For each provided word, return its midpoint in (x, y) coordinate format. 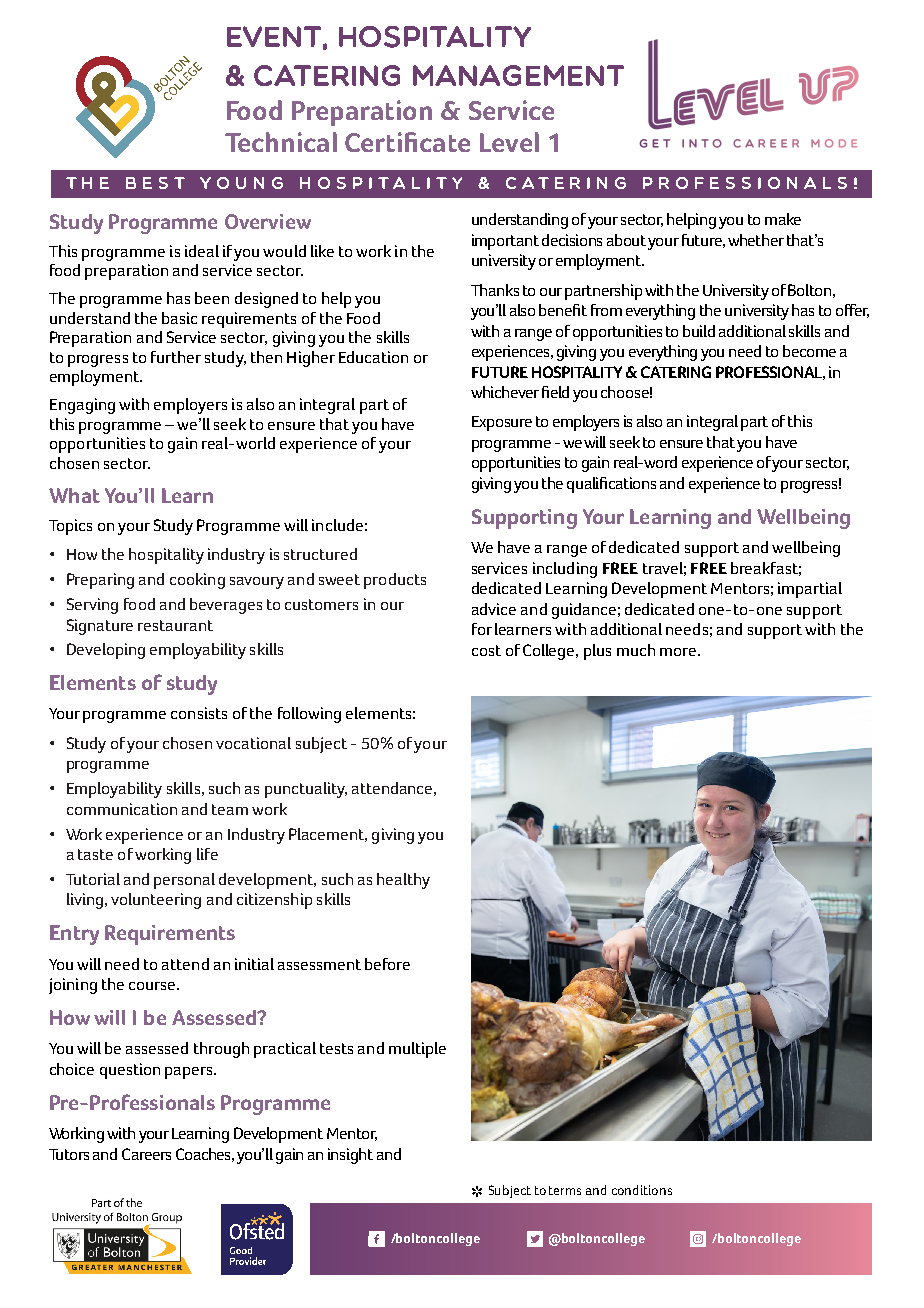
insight (350, 1156)
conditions (642, 1190)
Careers (146, 1154)
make (783, 219)
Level (509, 142)
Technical (281, 142)
